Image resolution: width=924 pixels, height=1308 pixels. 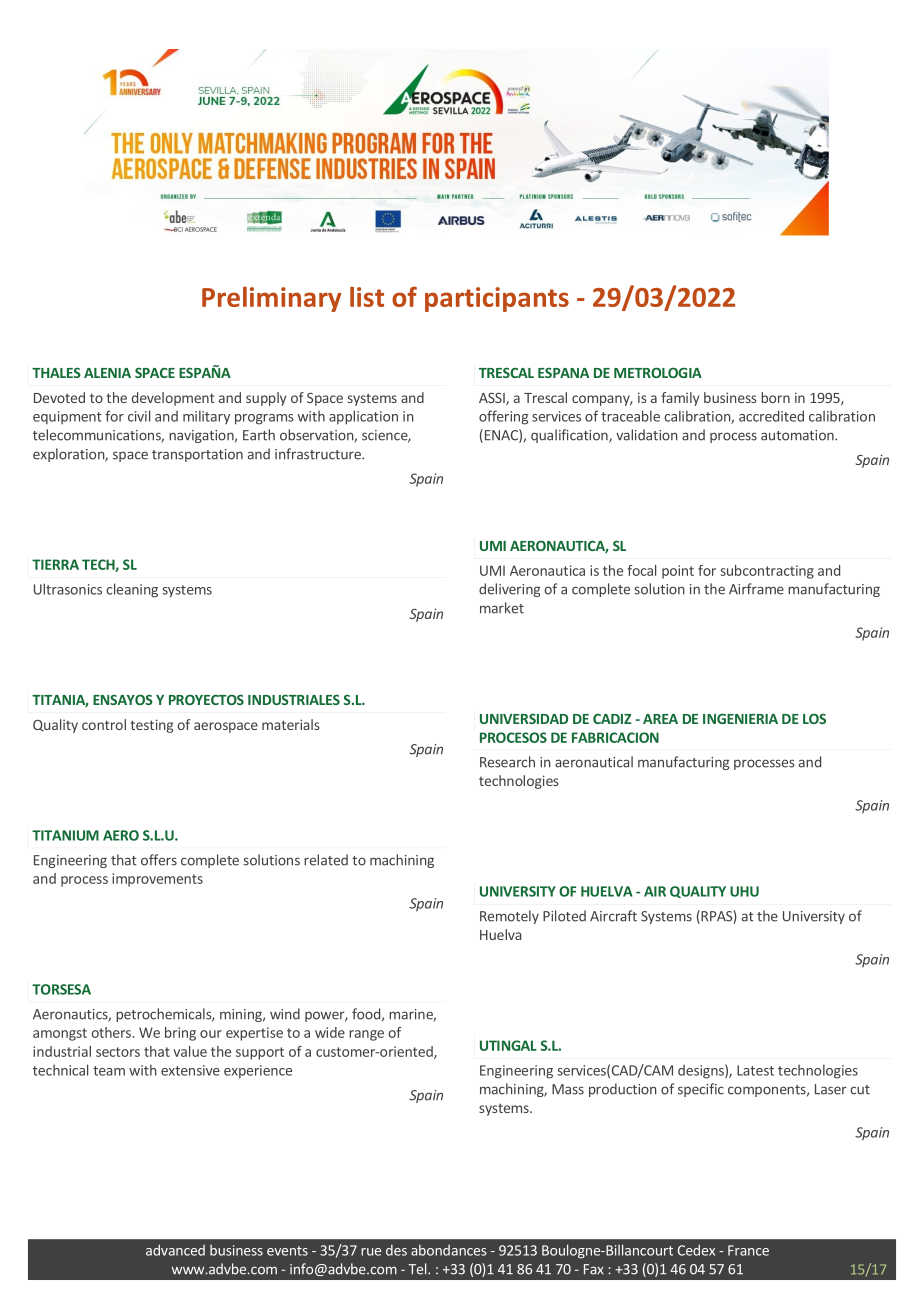 I want to click on development, so click(x=173, y=399).
